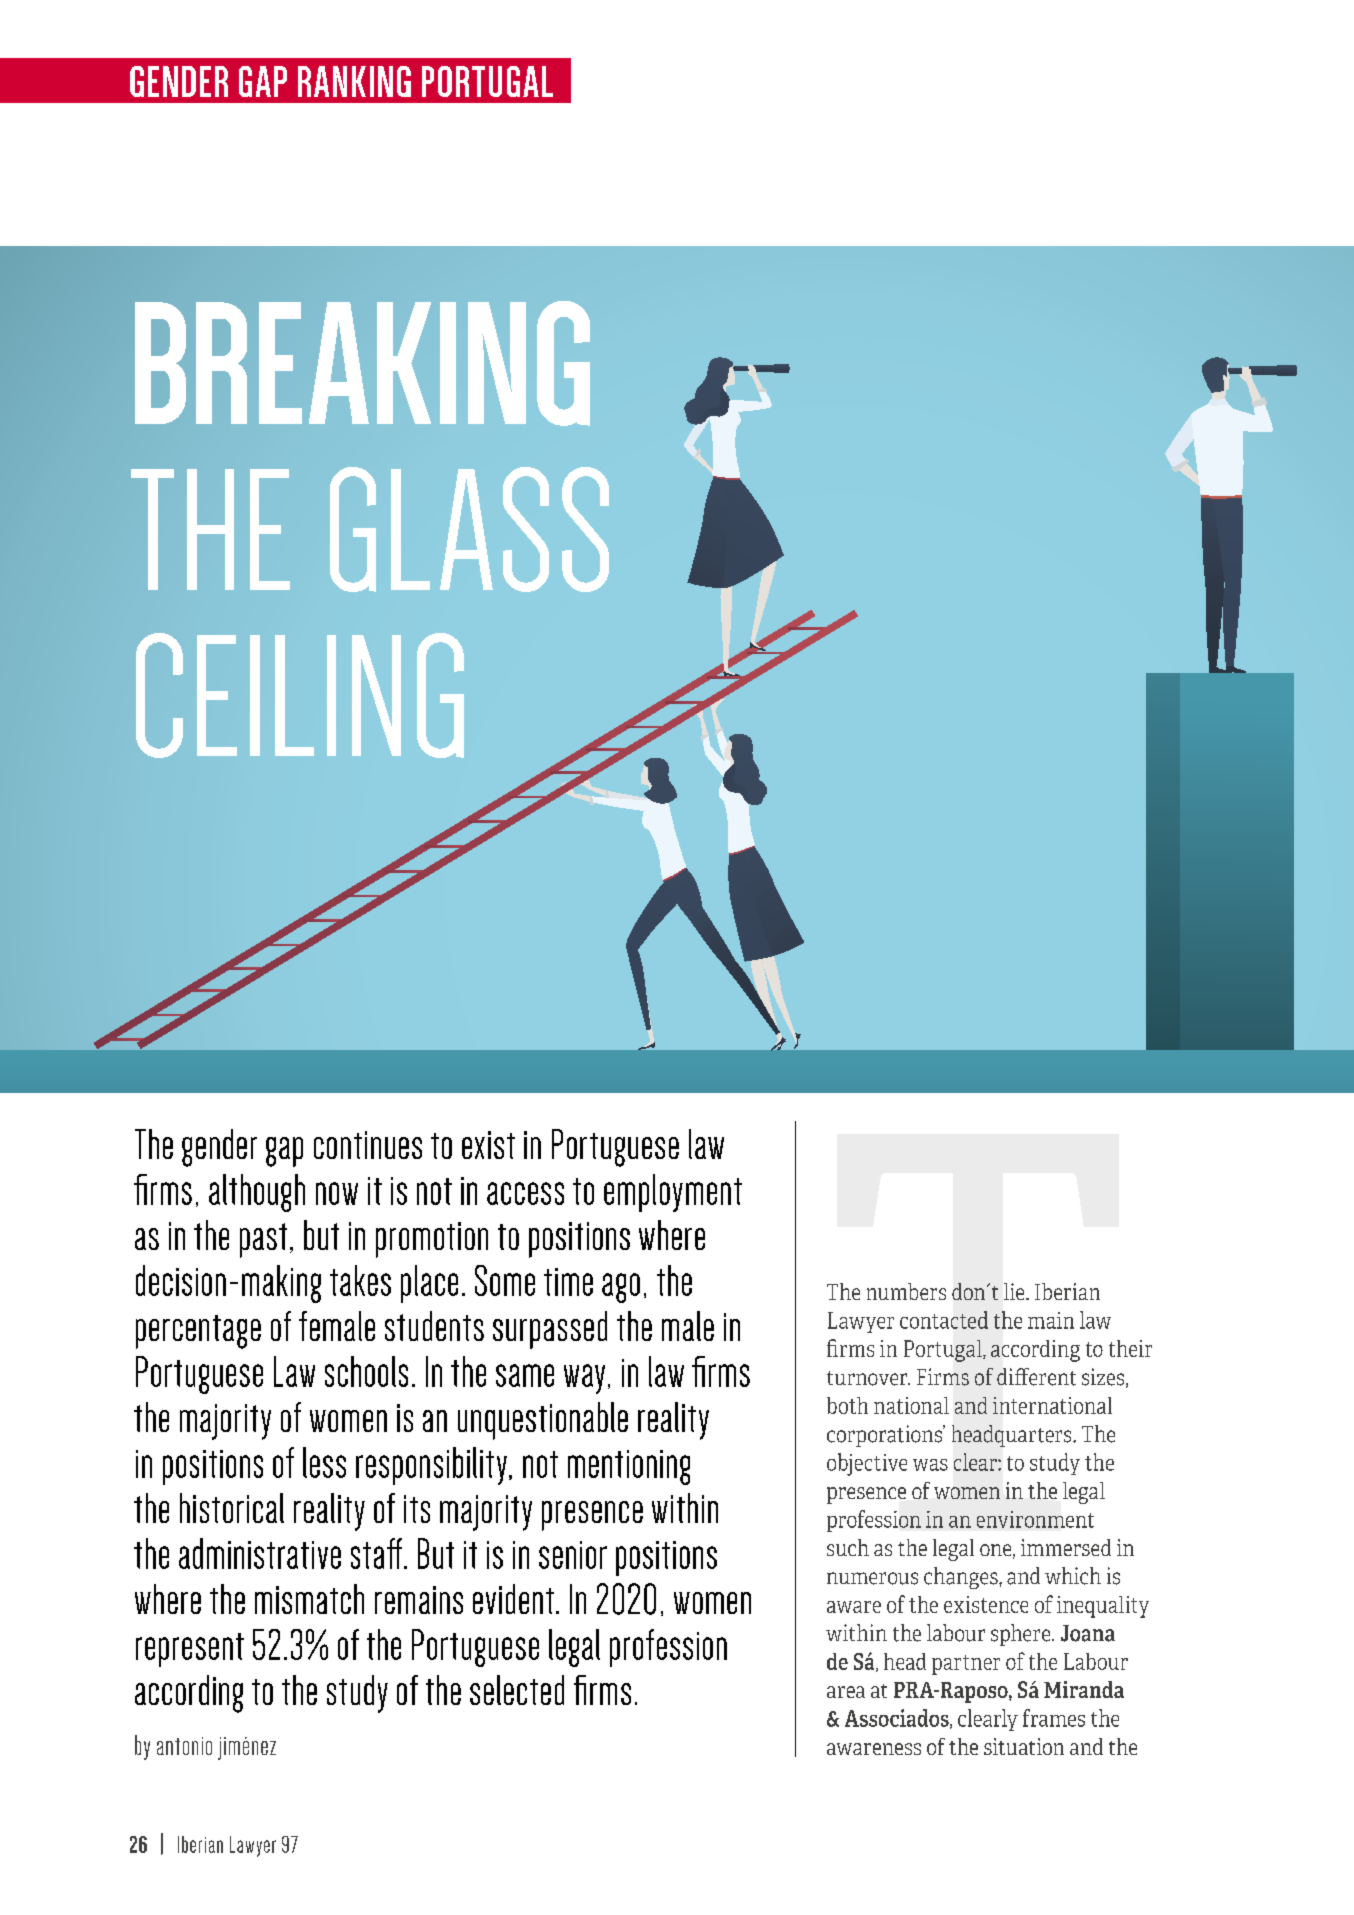  Describe the element at coordinates (673, 1193) in the page. I see `employment` at that location.
